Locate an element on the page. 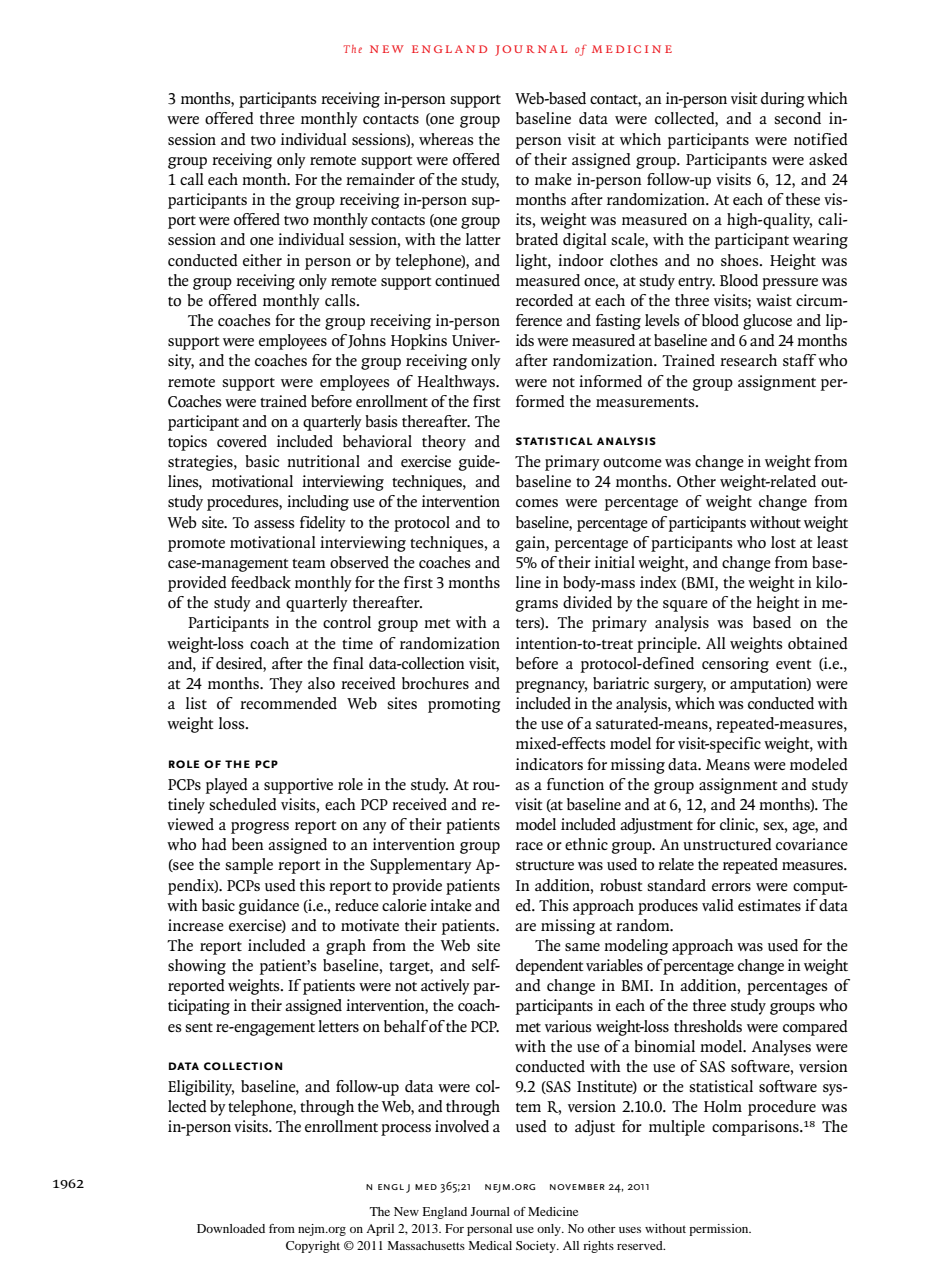  theory is located at coordinates (444, 443).
